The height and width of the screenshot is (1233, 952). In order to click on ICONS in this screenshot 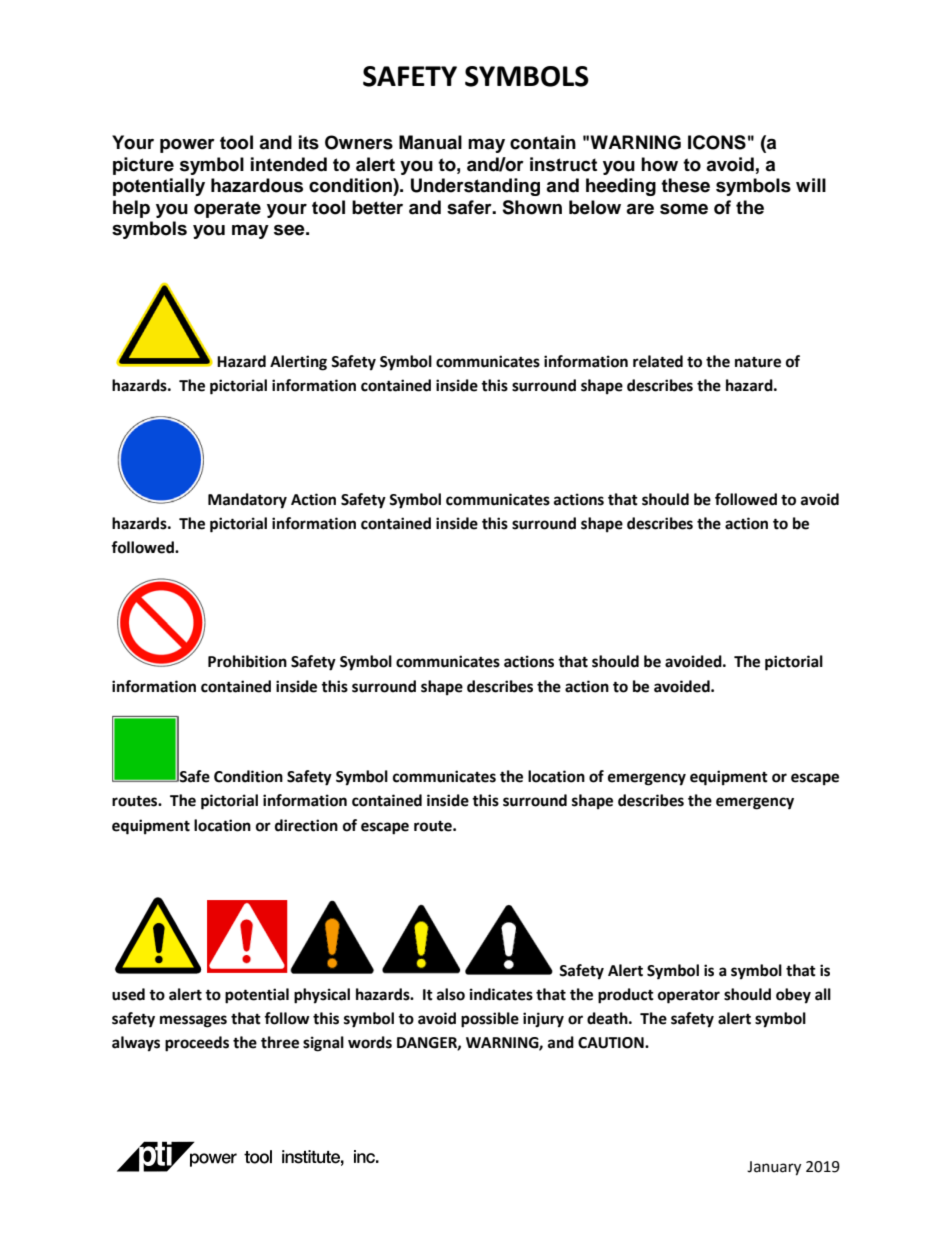, I will do `click(717, 142)`.
